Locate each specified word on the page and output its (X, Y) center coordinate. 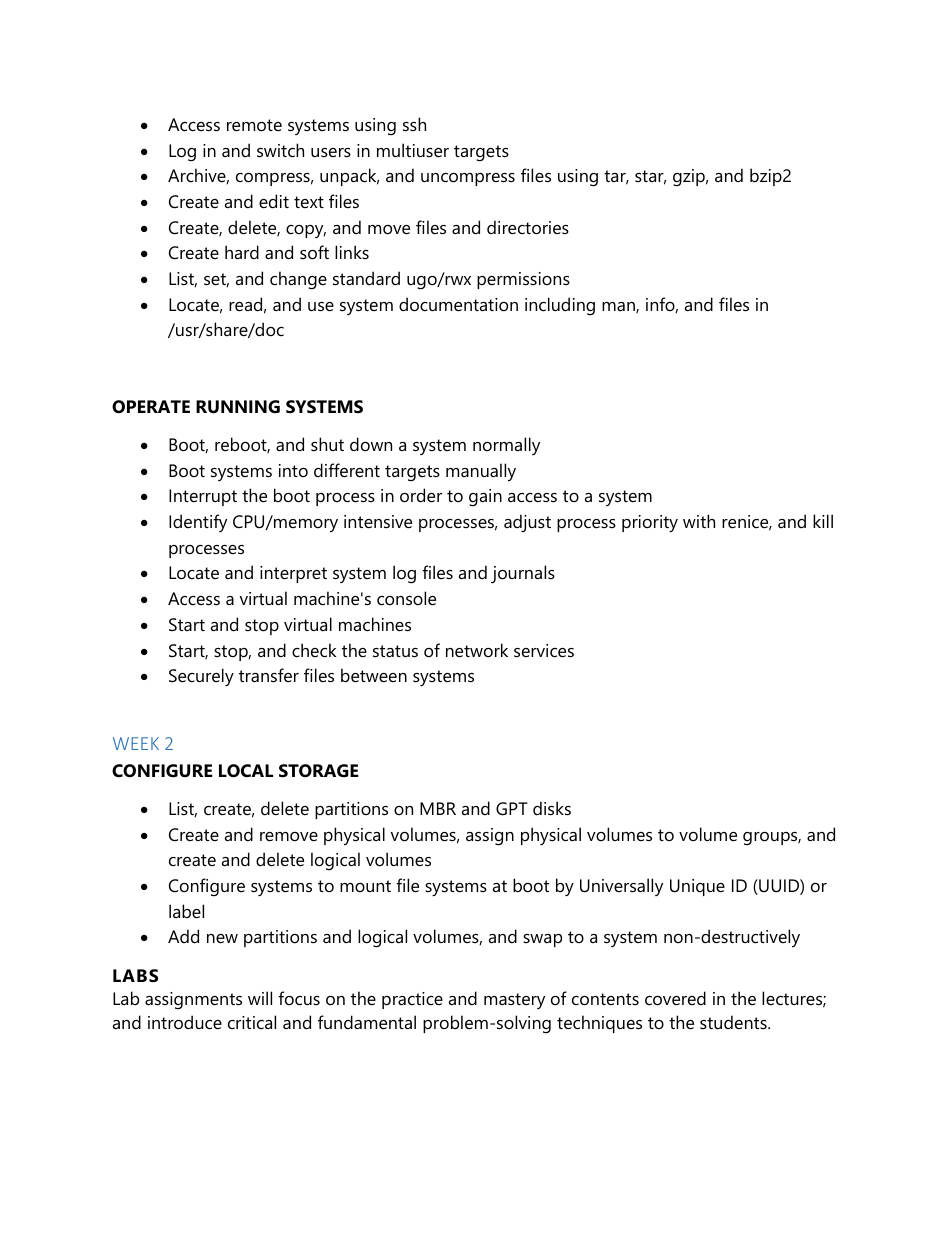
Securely (201, 677)
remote (254, 125)
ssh (414, 124)
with (699, 521)
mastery (514, 1001)
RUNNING (238, 407)
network (477, 650)
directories (528, 227)
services (544, 651)
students (734, 1022)
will (260, 998)
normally (506, 446)
